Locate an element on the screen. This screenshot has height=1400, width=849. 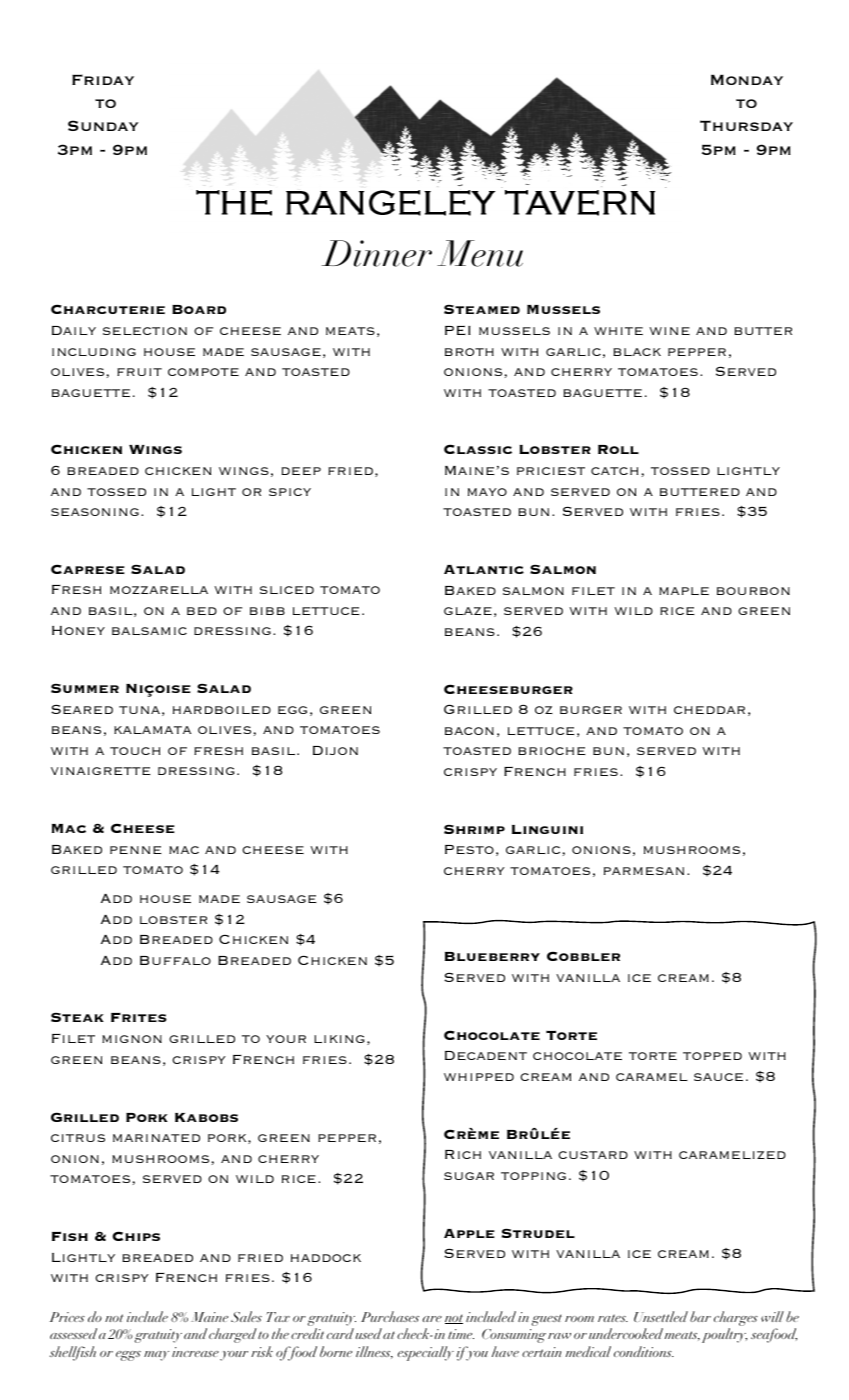
Dinner is located at coordinates (377, 253).
